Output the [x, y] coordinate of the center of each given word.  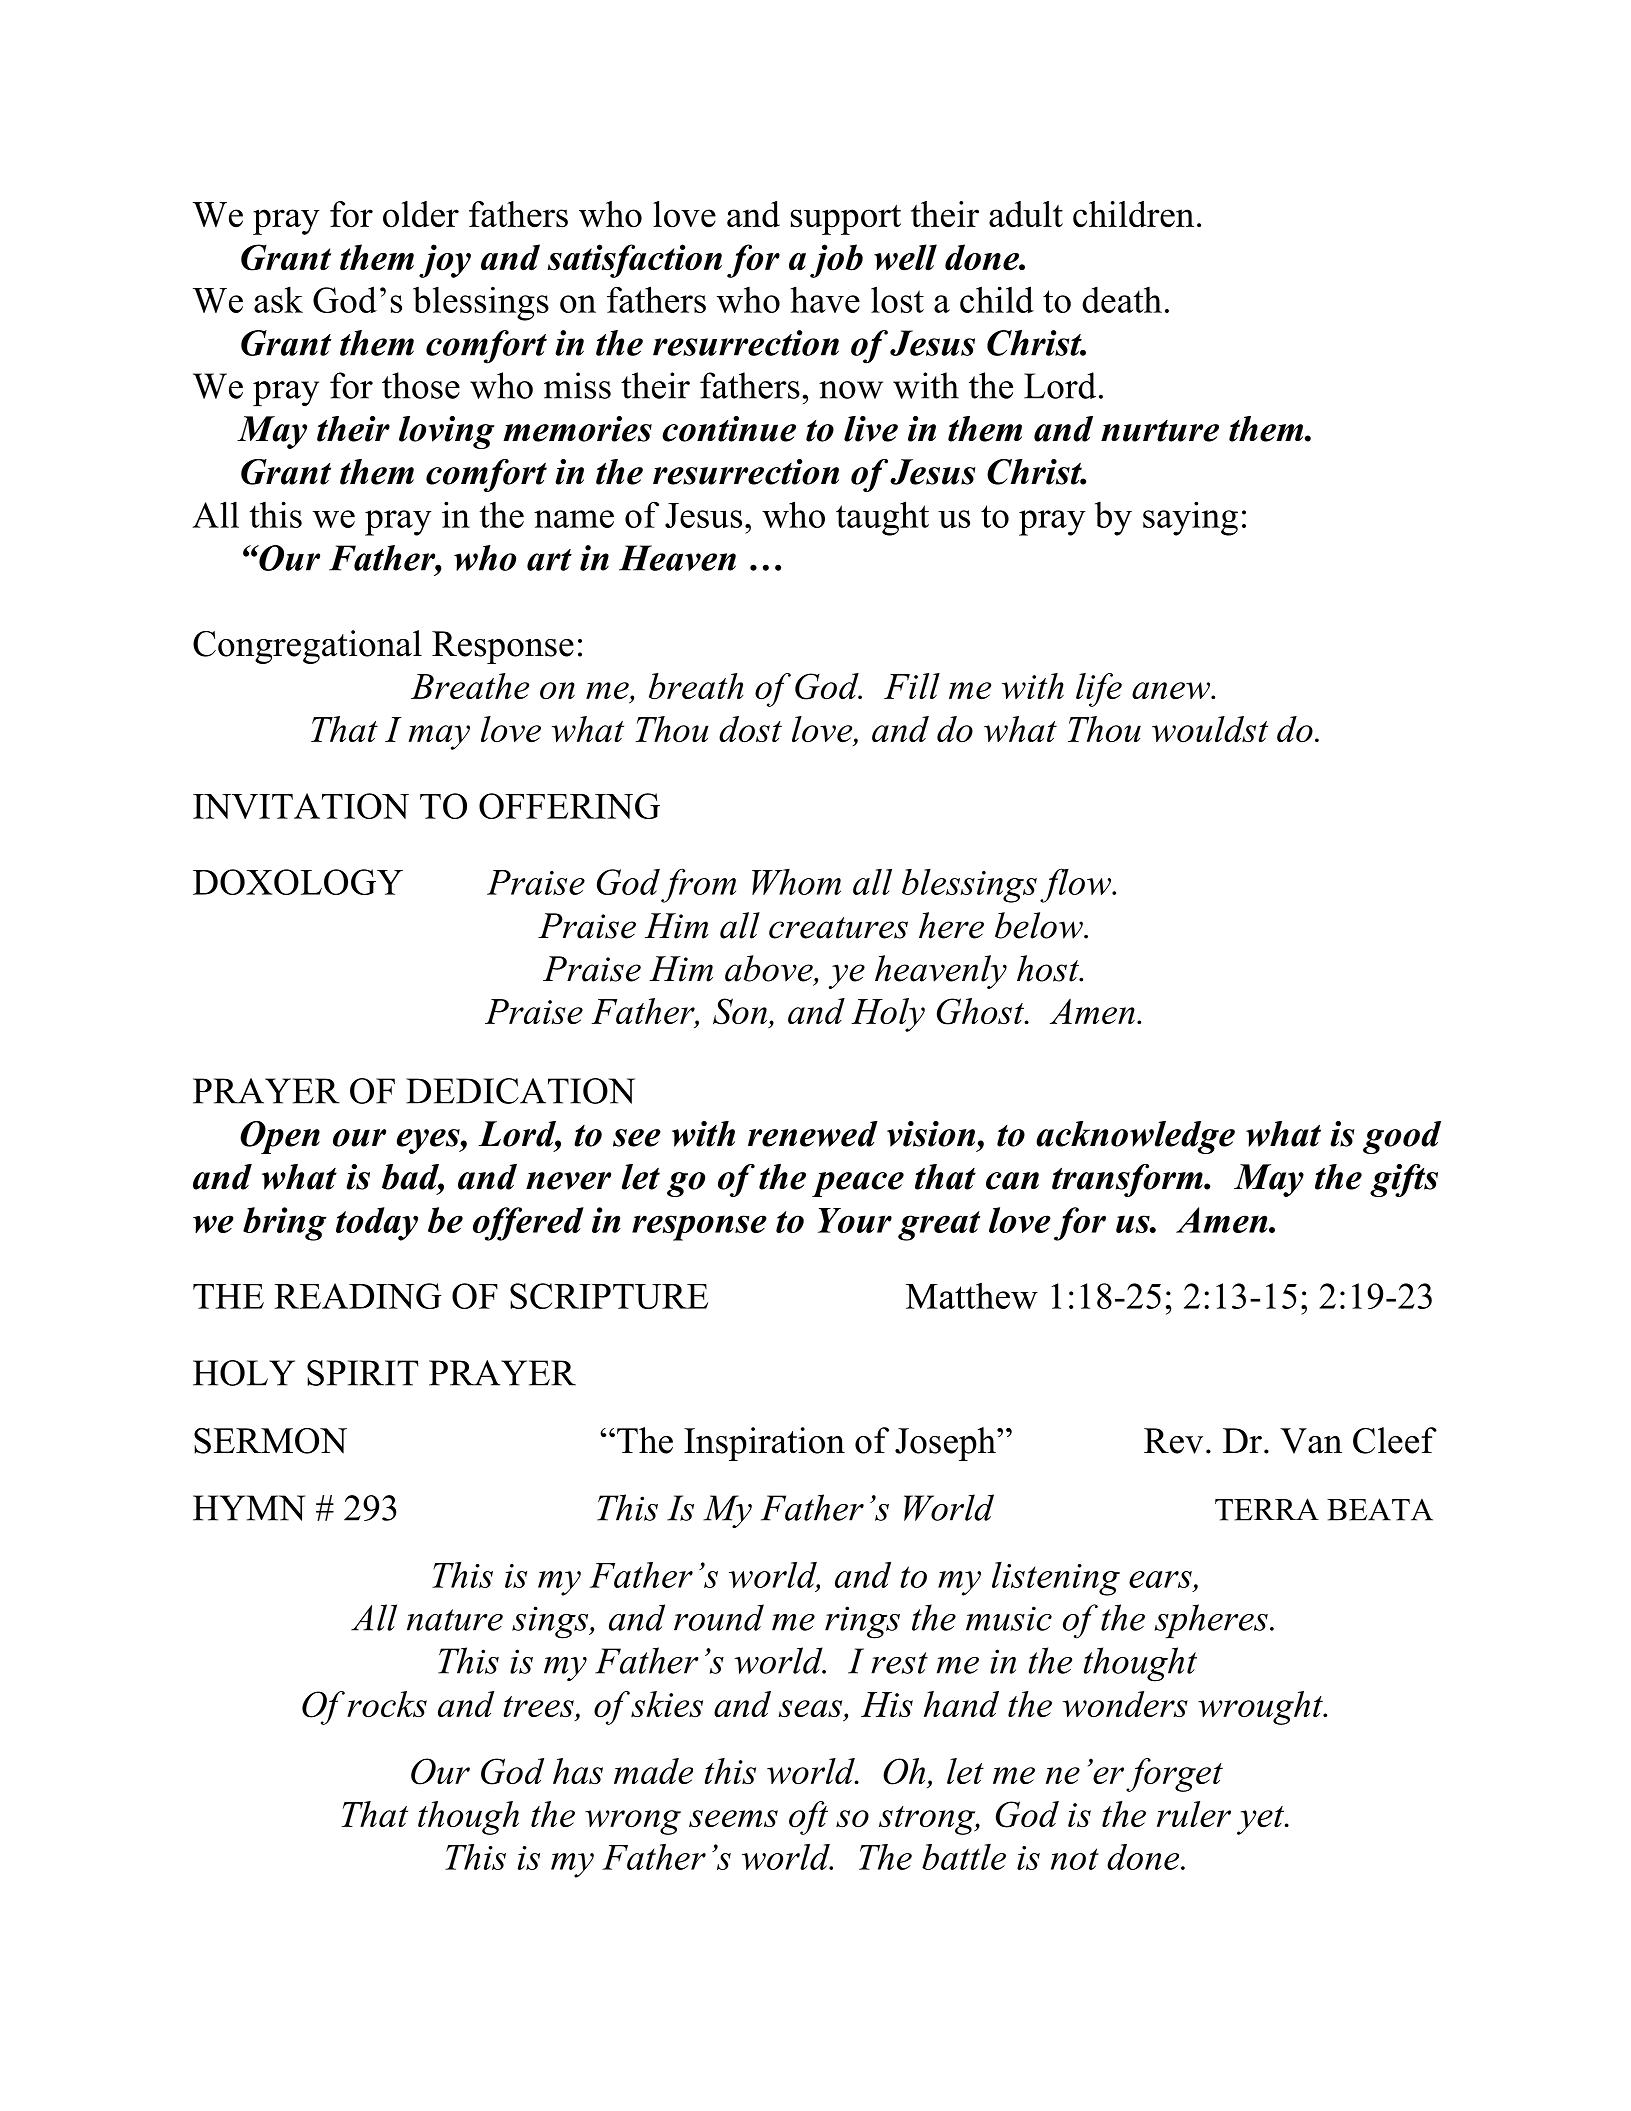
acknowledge [1135, 1137]
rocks [387, 1704]
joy [445, 261]
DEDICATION [520, 1091]
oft [808, 1818]
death [1122, 299]
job [836, 261]
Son [740, 1011]
